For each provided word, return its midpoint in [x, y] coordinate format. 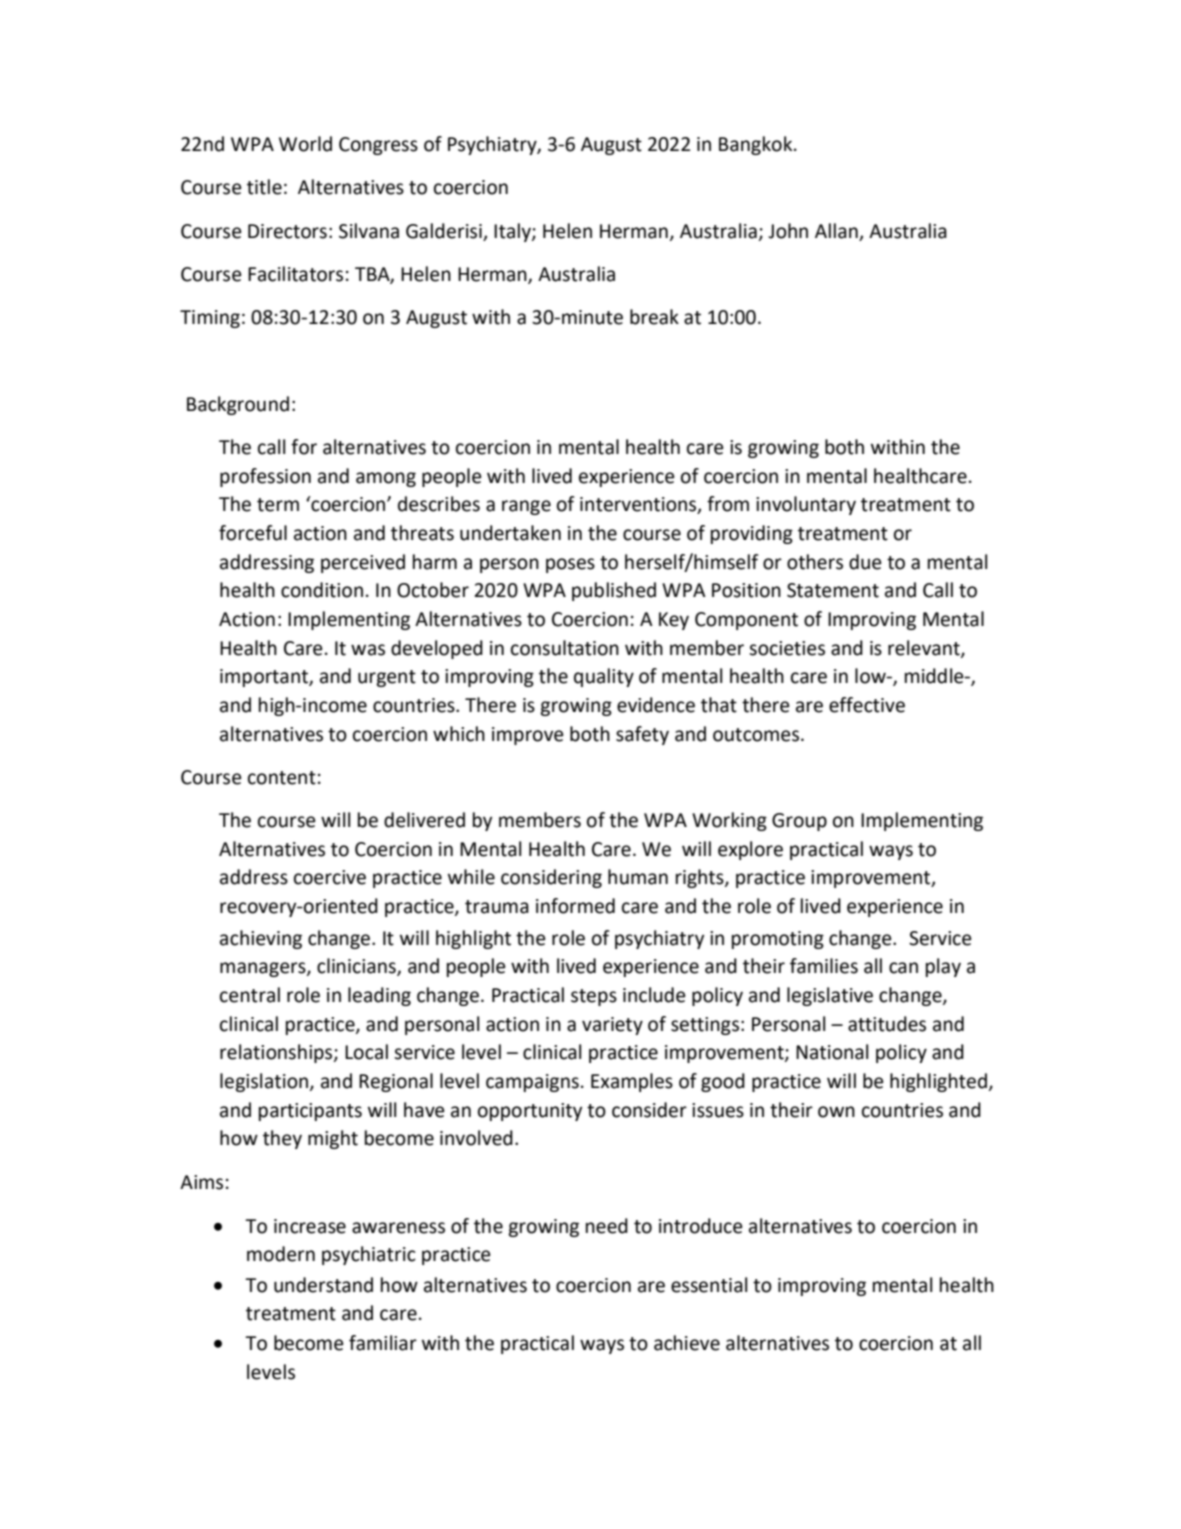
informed [575, 906]
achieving [261, 939]
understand [323, 1285]
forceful [253, 533]
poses [570, 565]
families [824, 966]
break [654, 317]
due [865, 562]
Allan [837, 232]
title [264, 187]
